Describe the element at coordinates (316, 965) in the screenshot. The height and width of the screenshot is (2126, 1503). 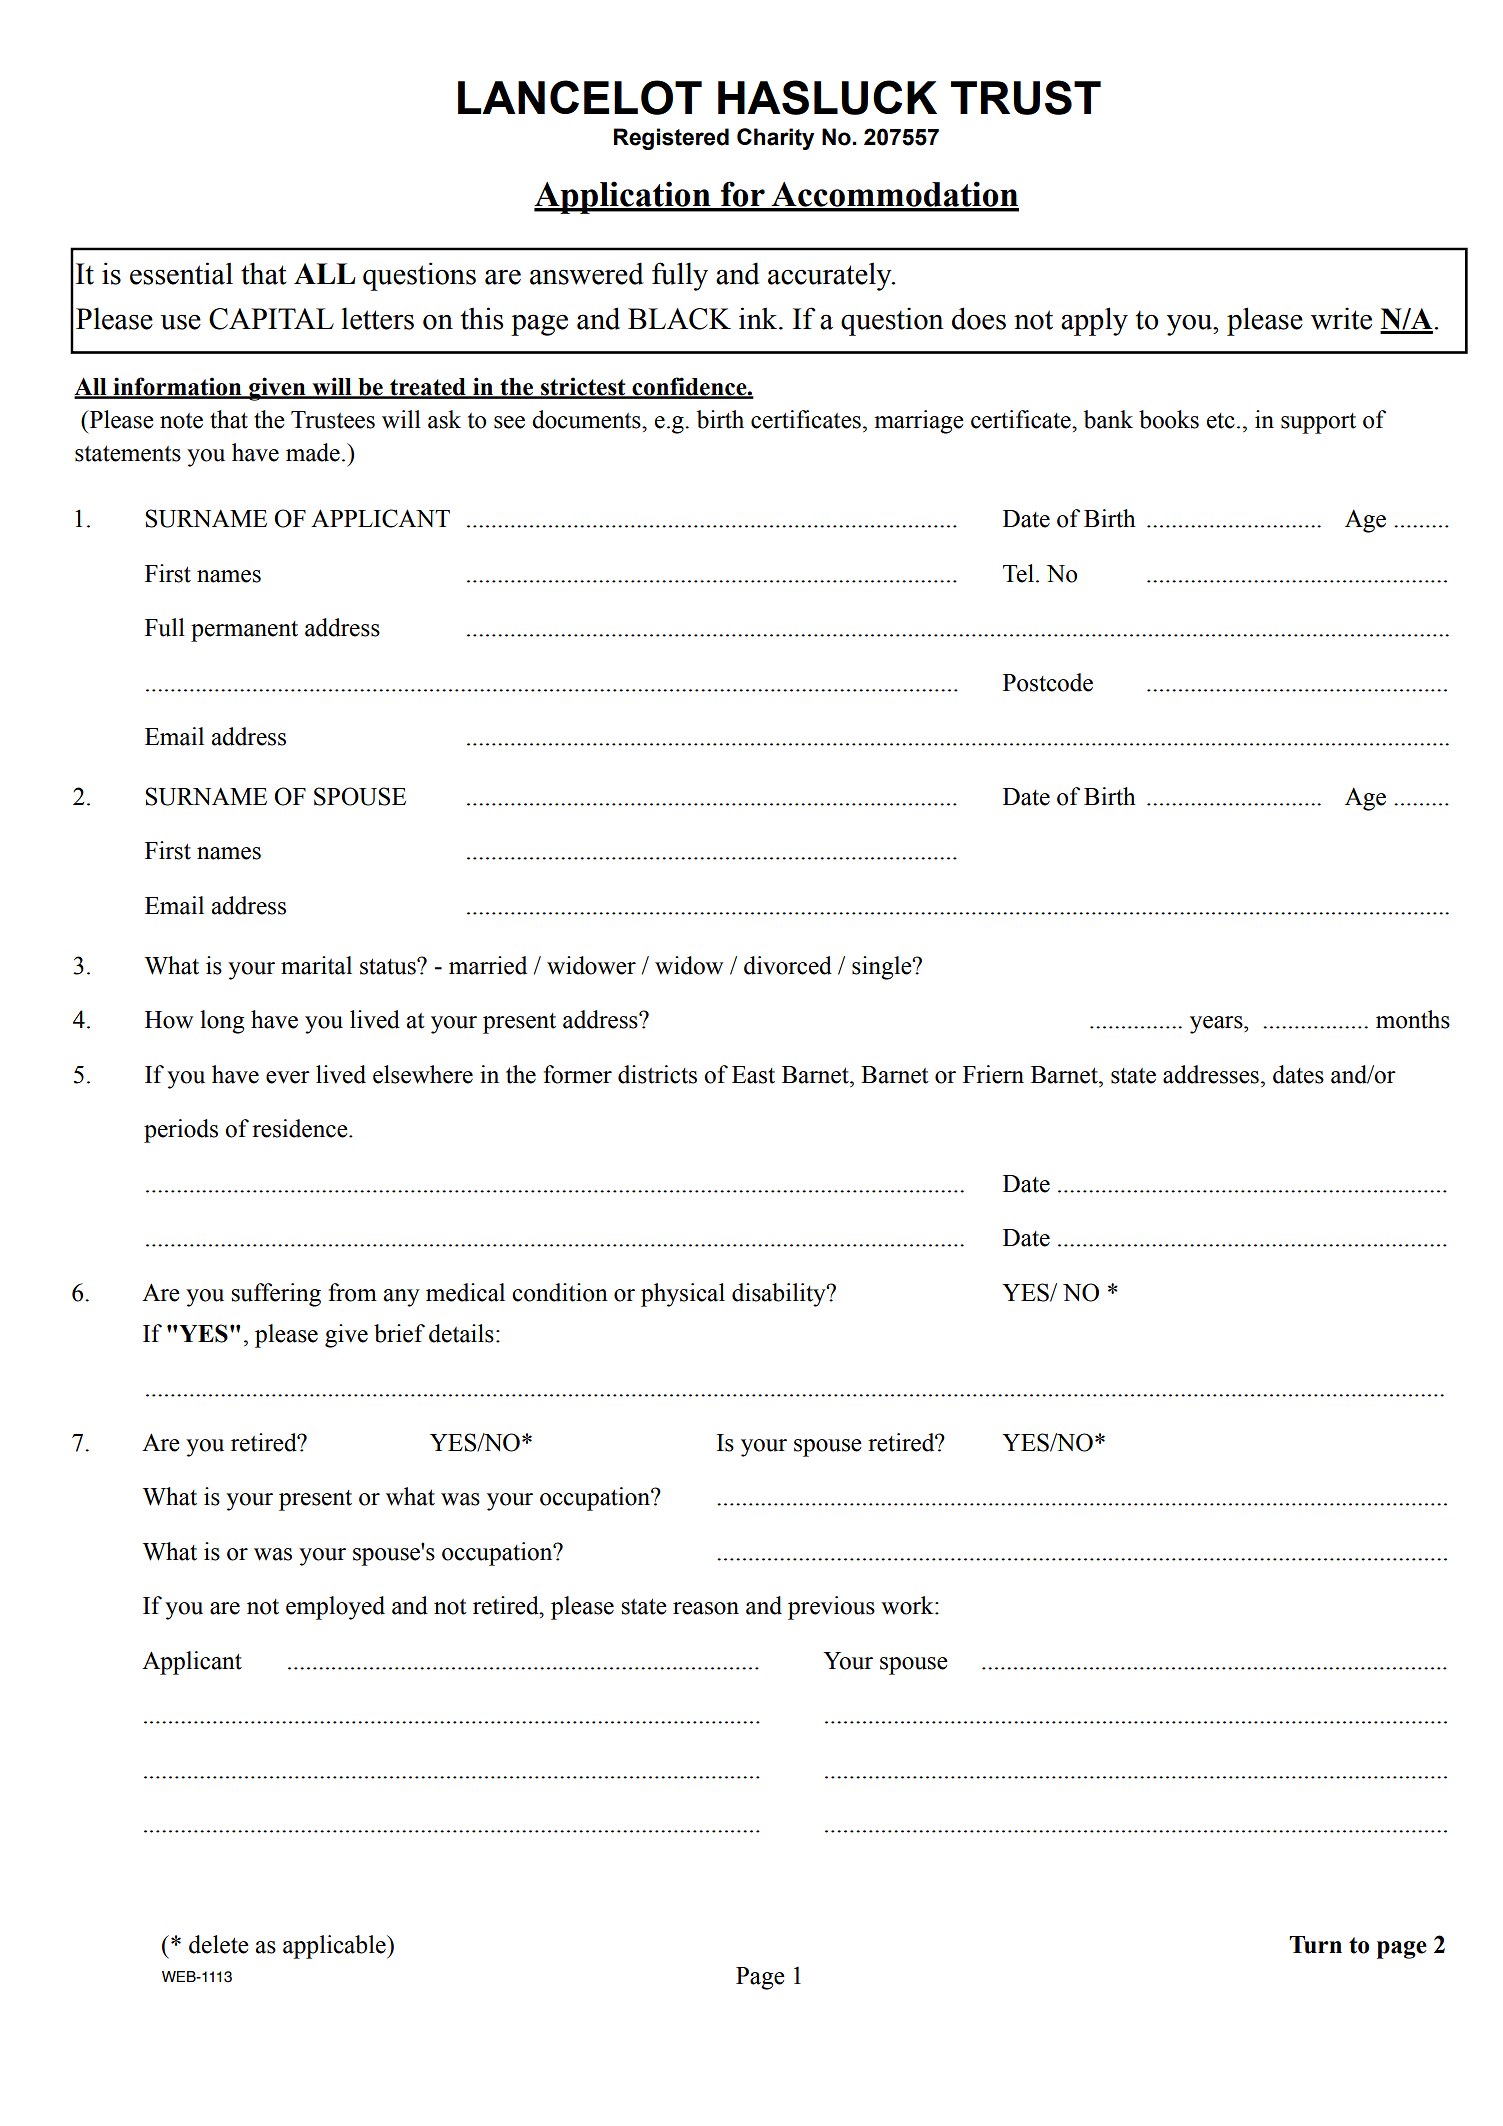
I see `marital` at that location.
